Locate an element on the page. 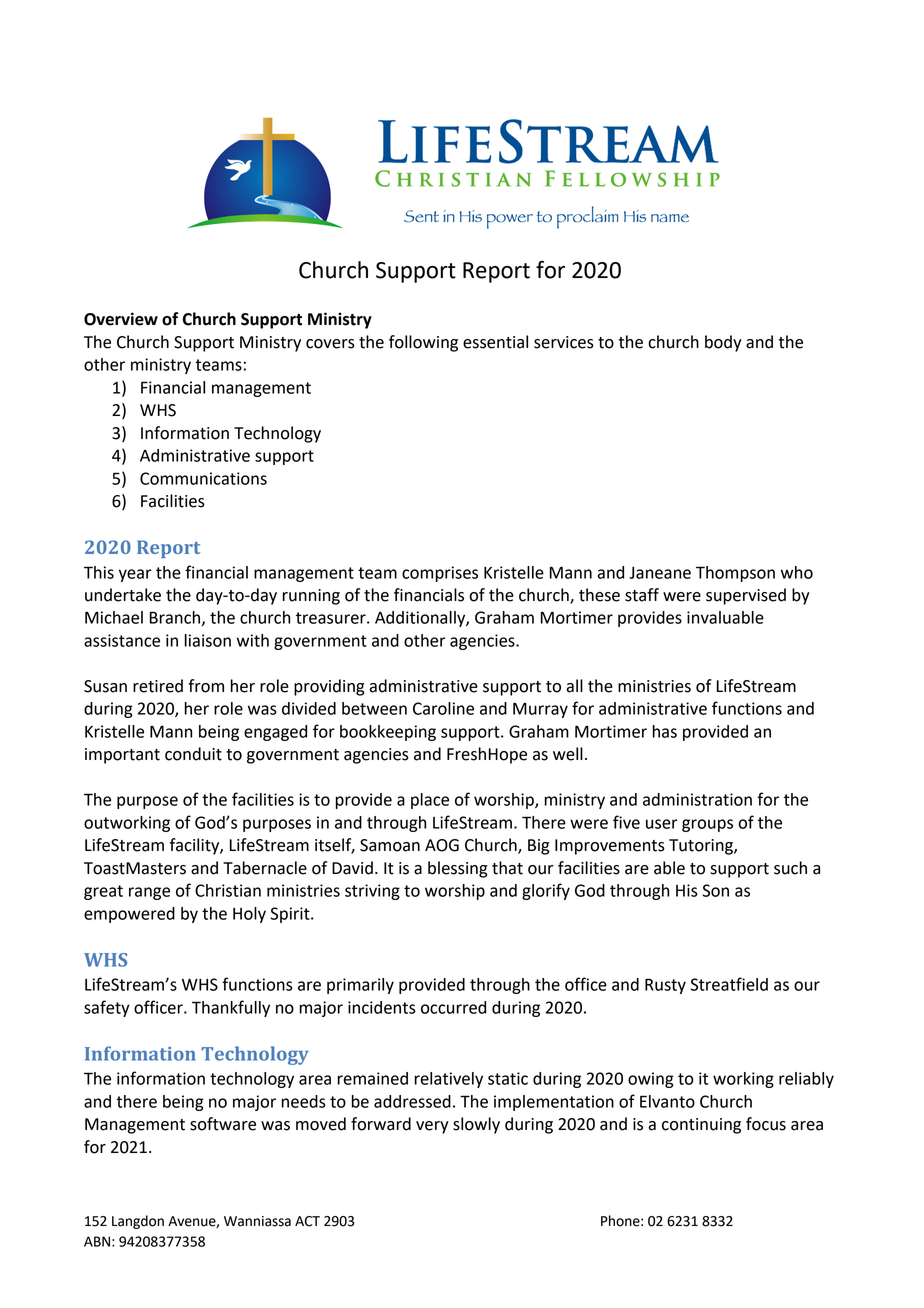 Image resolution: width=924 pixels, height=1308 pixels. body is located at coordinates (723, 343).
